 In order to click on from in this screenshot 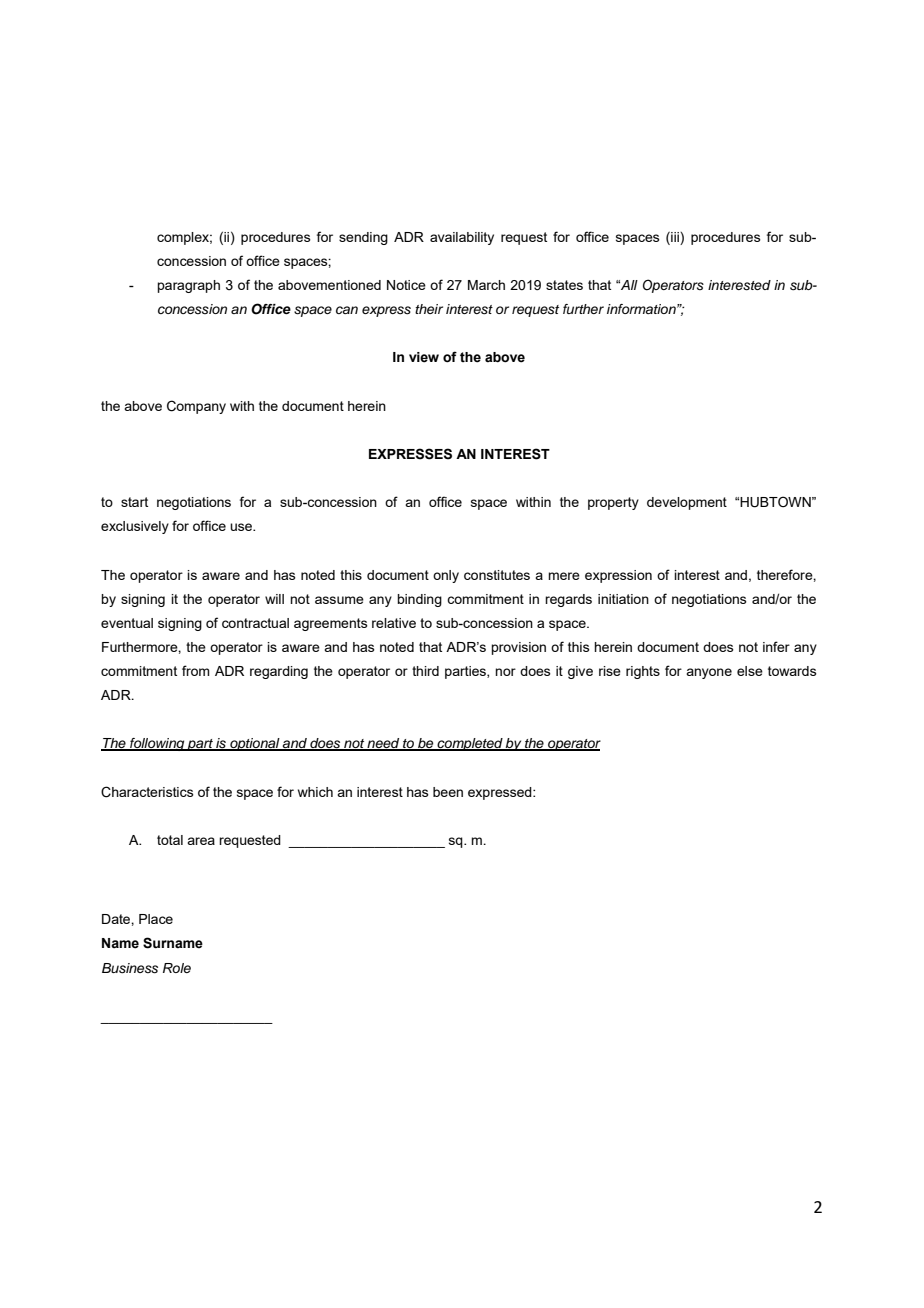, I will do `click(196, 670)`.
